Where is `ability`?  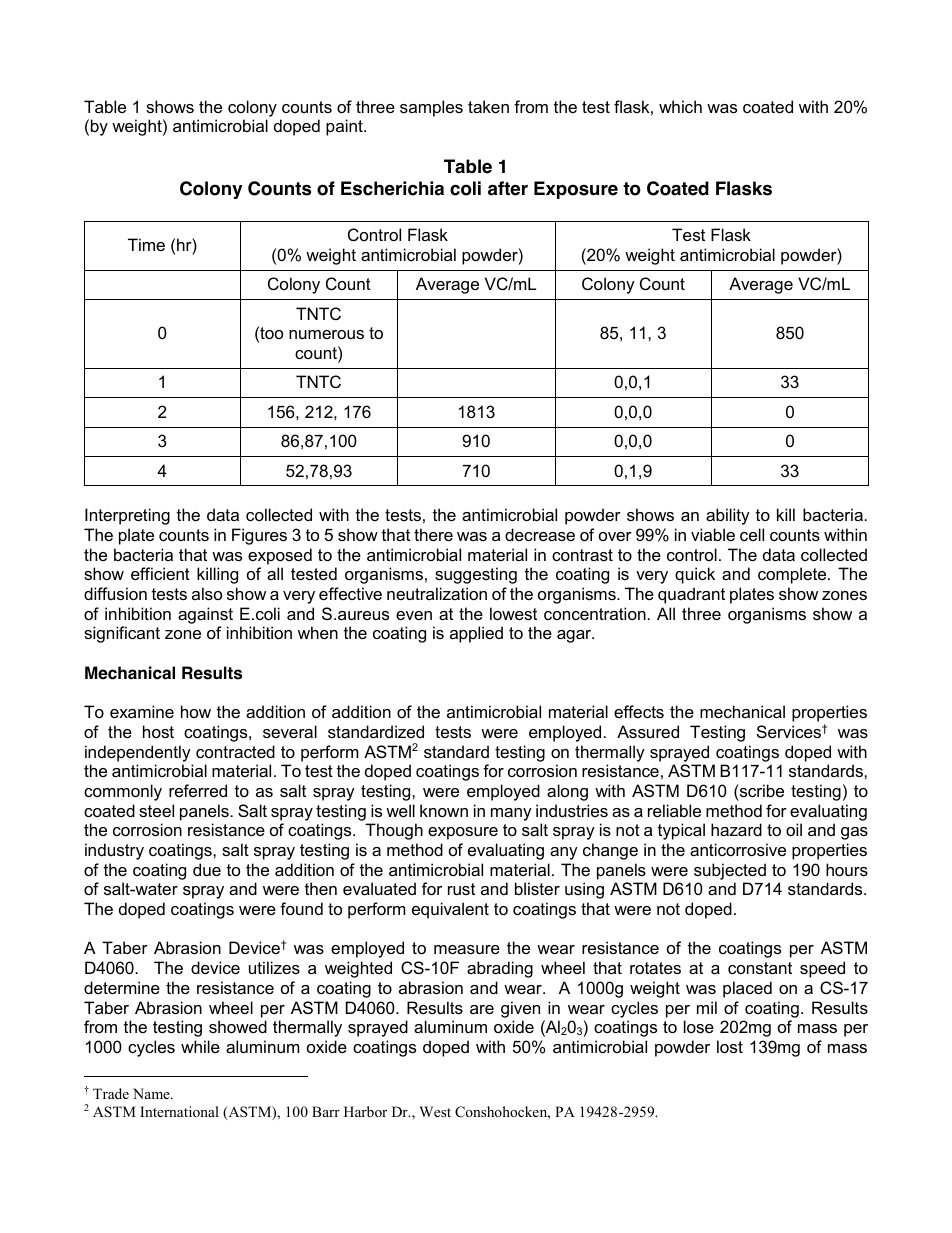
ability is located at coordinates (728, 516).
